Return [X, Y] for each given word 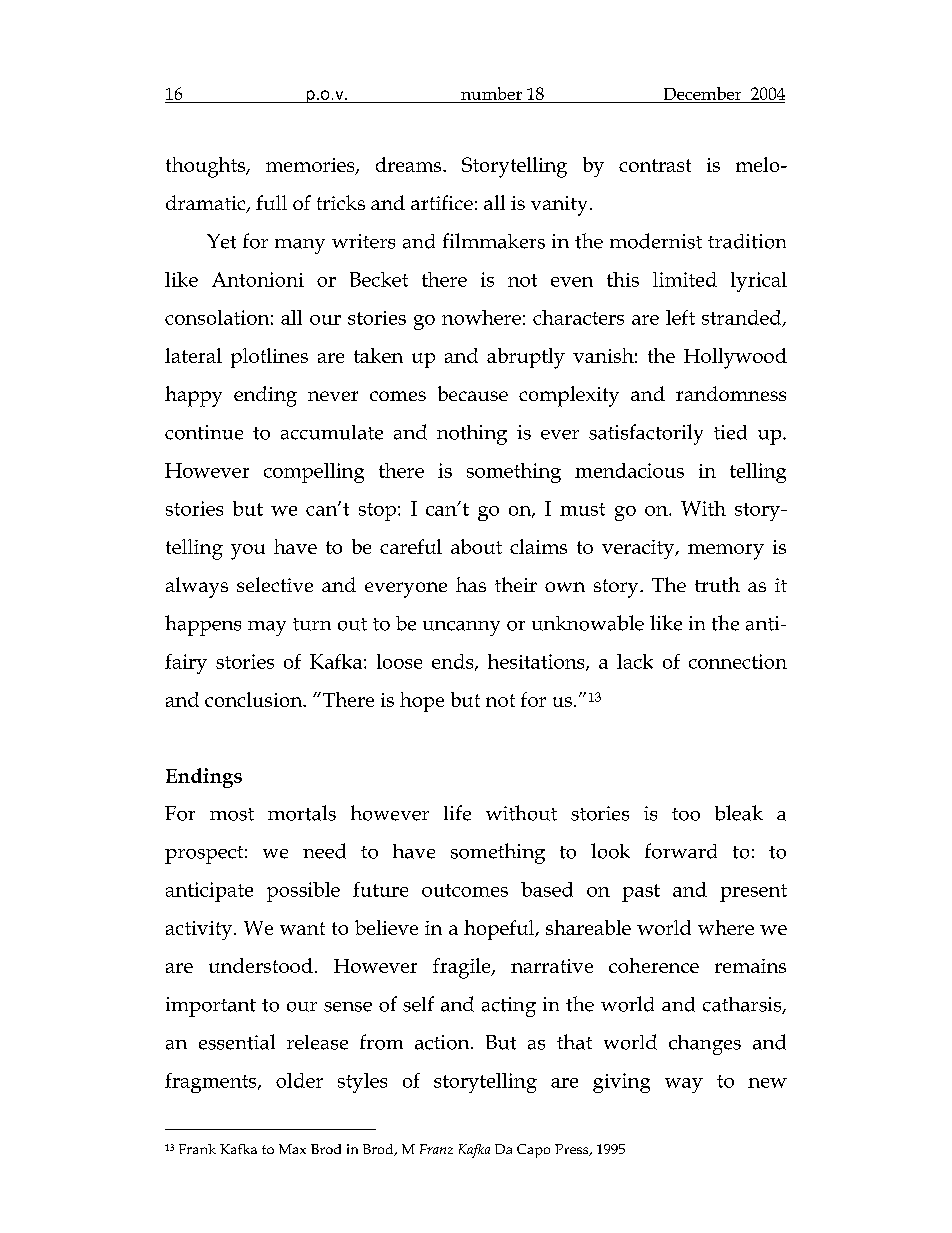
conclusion [255, 699]
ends [454, 662]
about [476, 546]
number [491, 95]
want [302, 928]
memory [726, 552]
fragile [463, 968]
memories [311, 166]
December [702, 95]
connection [738, 661]
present [753, 893]
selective [275, 584]
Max [292, 1149]
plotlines [269, 358]
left [680, 317]
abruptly [526, 358]
